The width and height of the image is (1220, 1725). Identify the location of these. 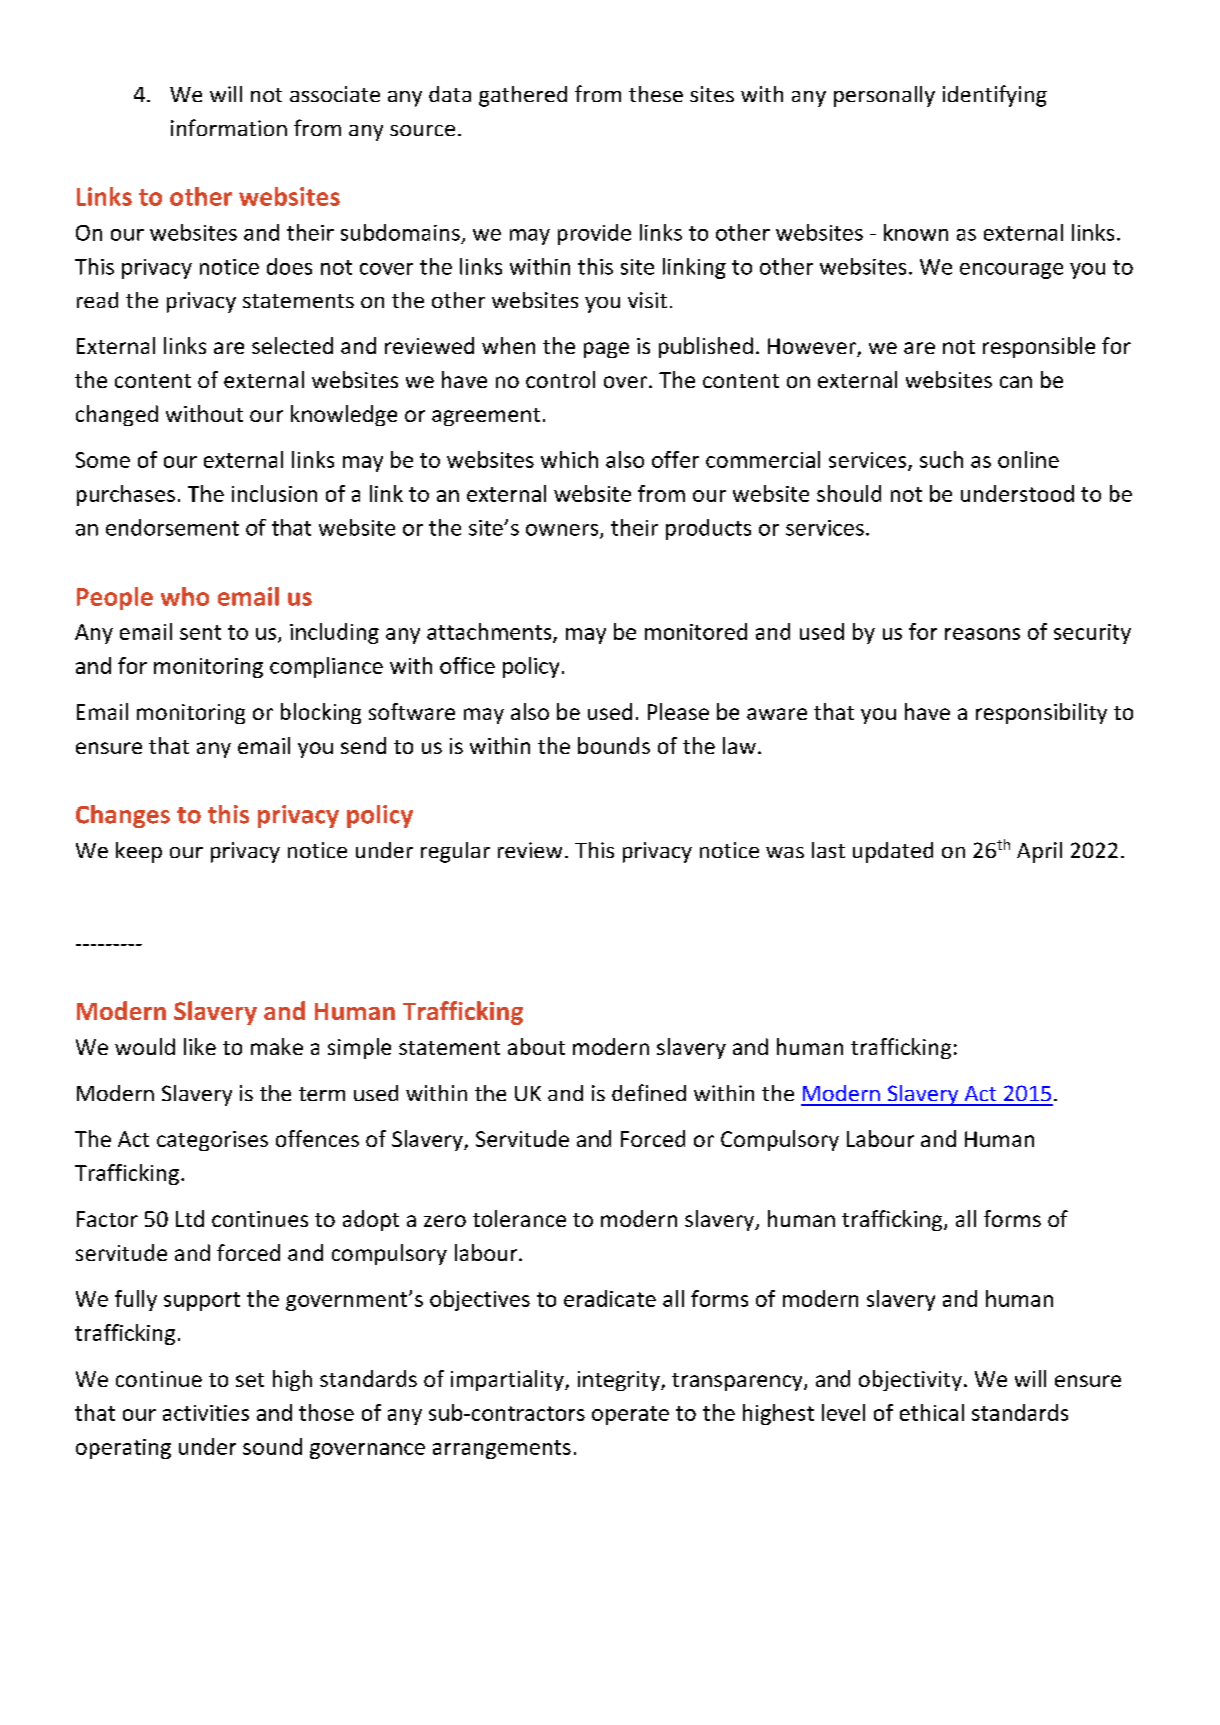
(656, 94).
